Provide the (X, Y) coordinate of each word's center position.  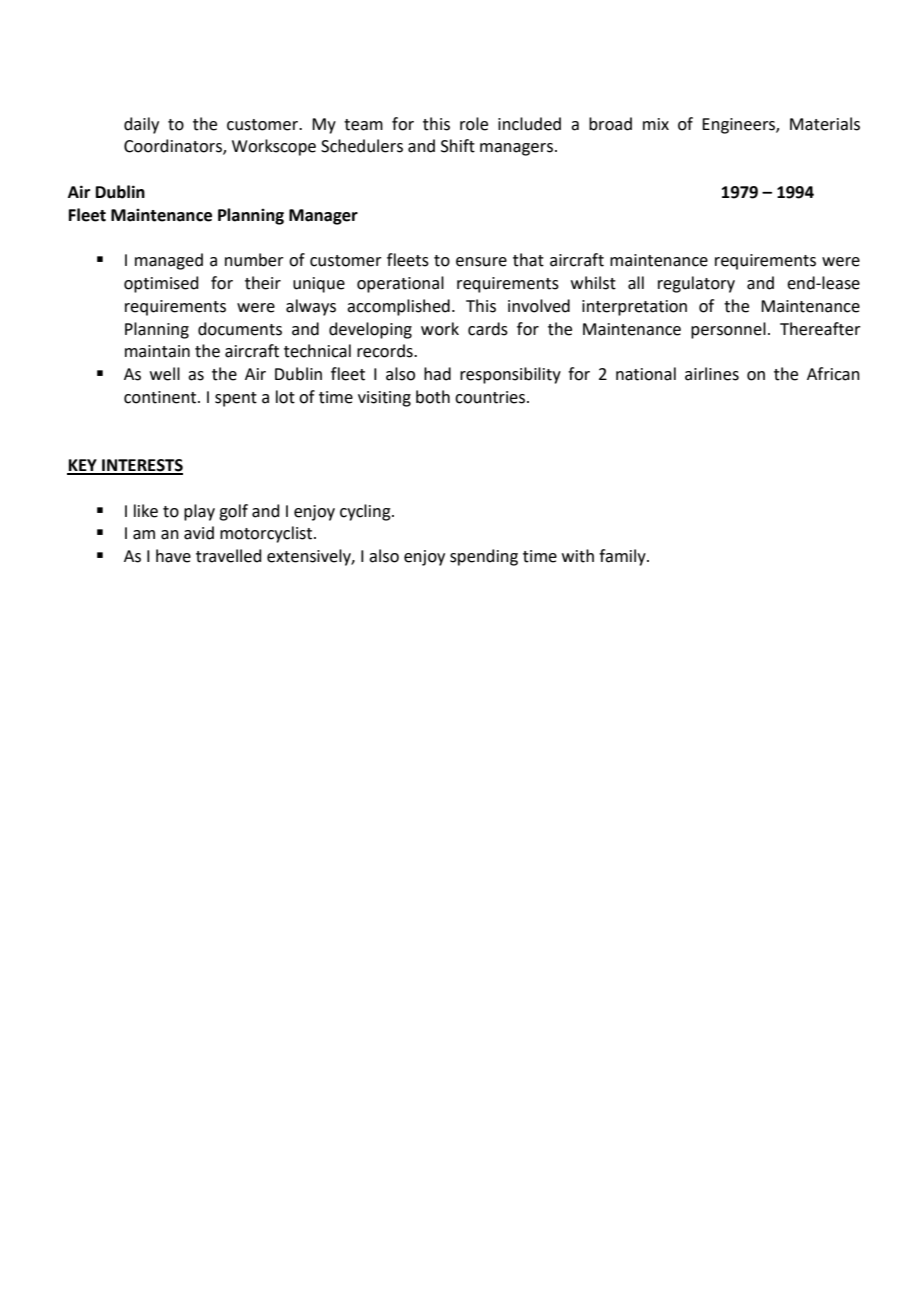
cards (488, 329)
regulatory (696, 284)
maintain (157, 351)
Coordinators (174, 147)
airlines (712, 374)
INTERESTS (141, 466)
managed (169, 261)
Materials (825, 124)
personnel (728, 330)
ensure (481, 262)
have (173, 556)
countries (491, 397)
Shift (458, 146)
